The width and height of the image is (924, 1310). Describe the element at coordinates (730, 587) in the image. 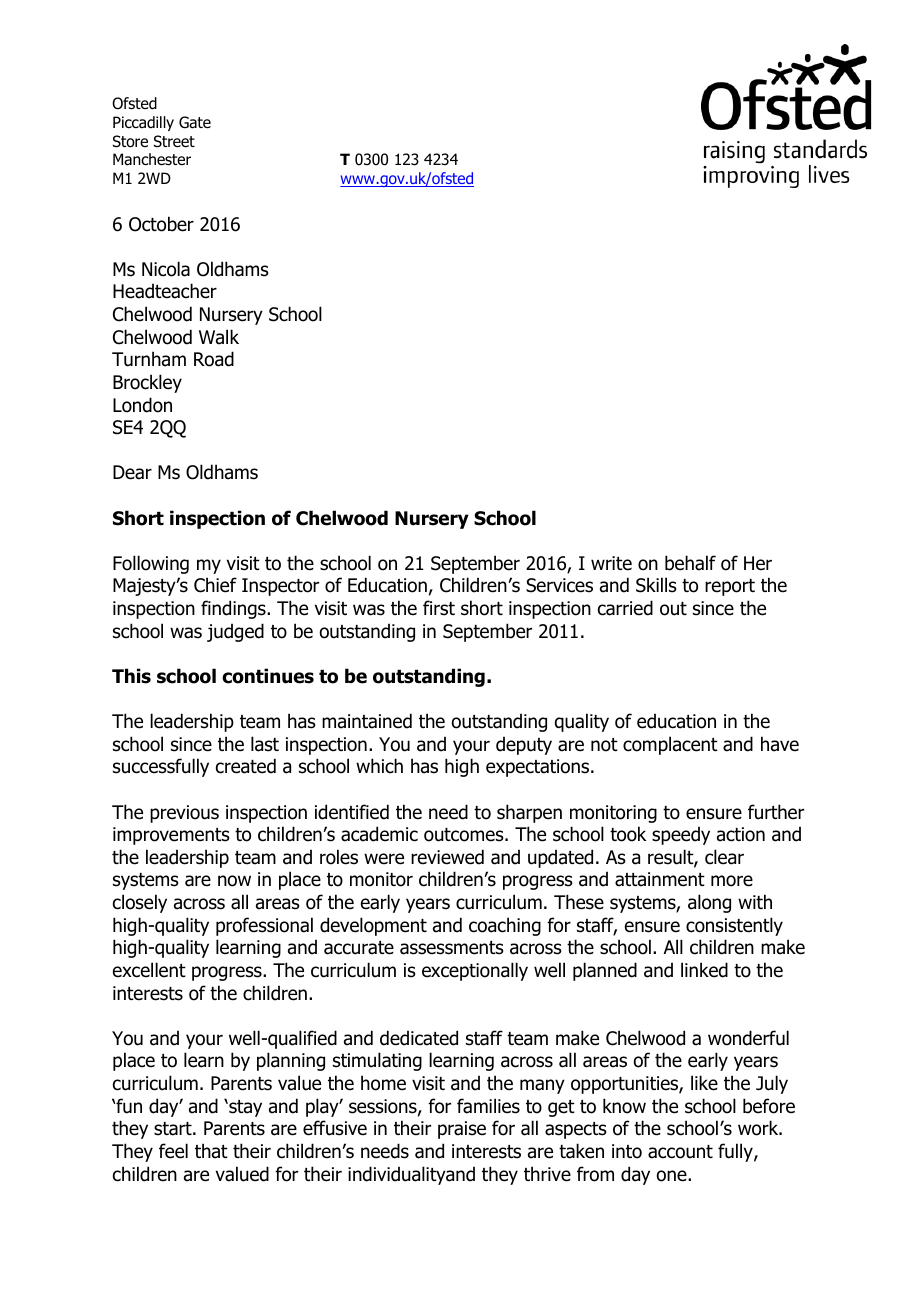

I see `report` at that location.
